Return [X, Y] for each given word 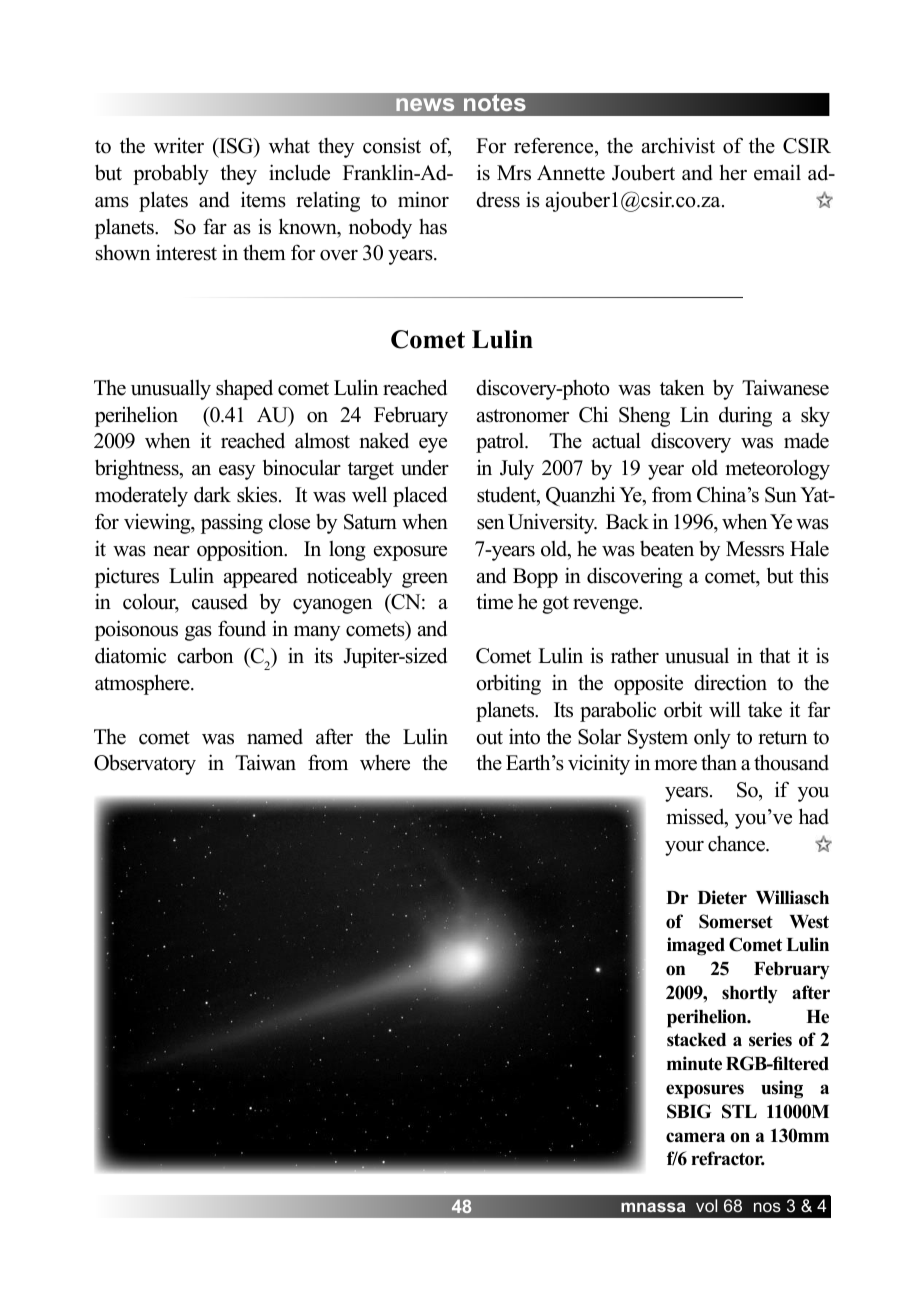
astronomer [523, 416]
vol [706, 1205]
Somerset [736, 921]
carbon [205, 655]
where [385, 763]
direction [730, 682]
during [745, 416]
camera [695, 1137]
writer [179, 146]
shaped [244, 389]
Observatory [145, 765]
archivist [678, 145]
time [494, 602]
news [425, 104]
